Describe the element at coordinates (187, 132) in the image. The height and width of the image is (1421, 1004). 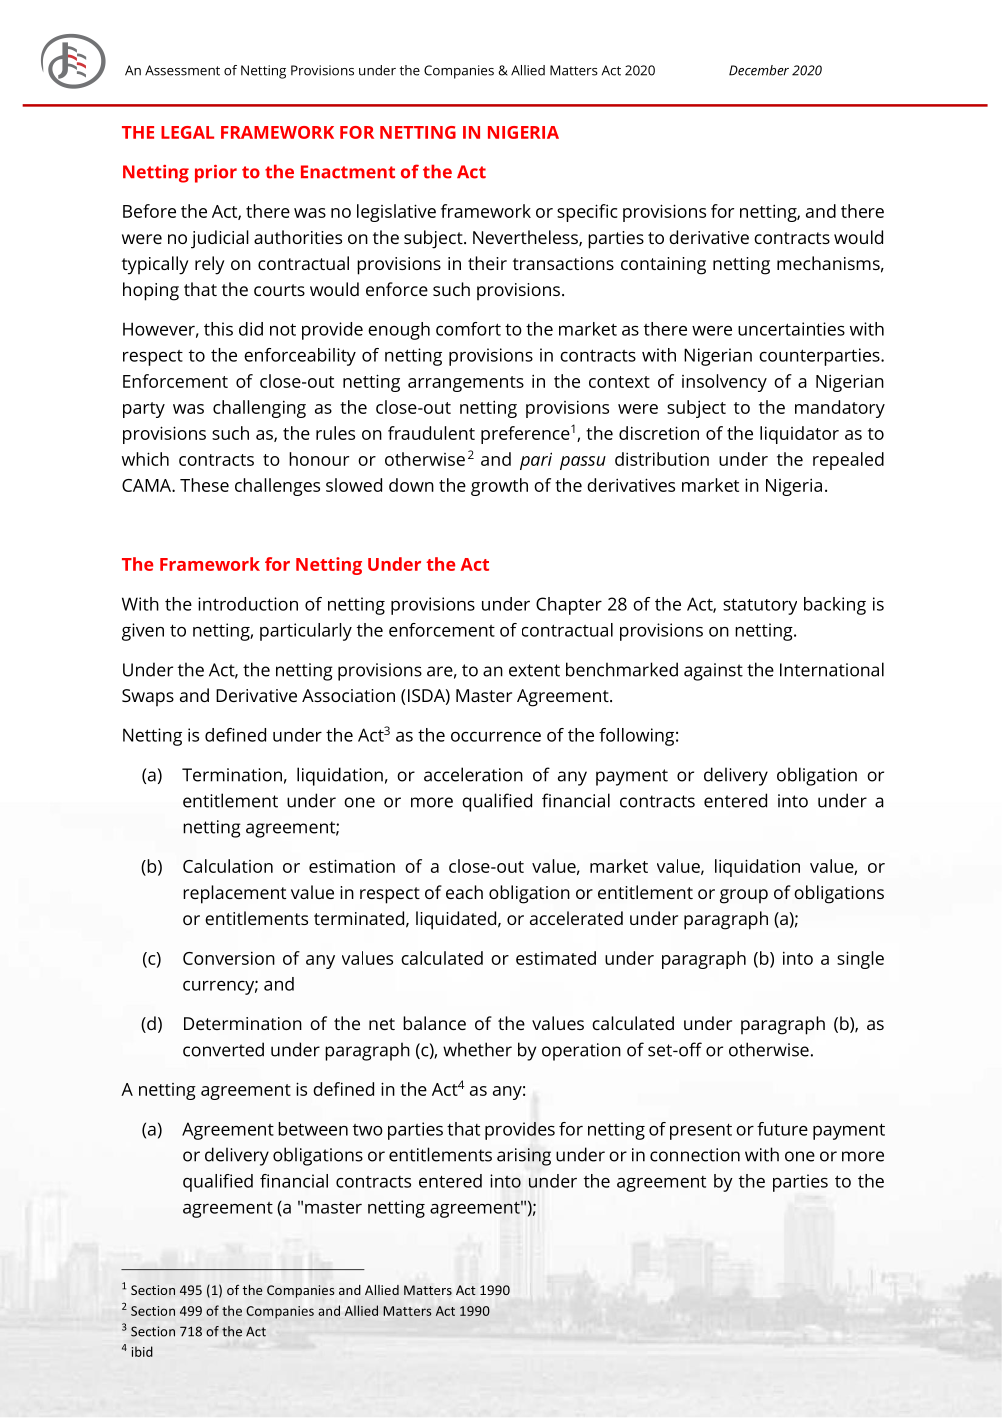
I see `LEGAL` at that location.
